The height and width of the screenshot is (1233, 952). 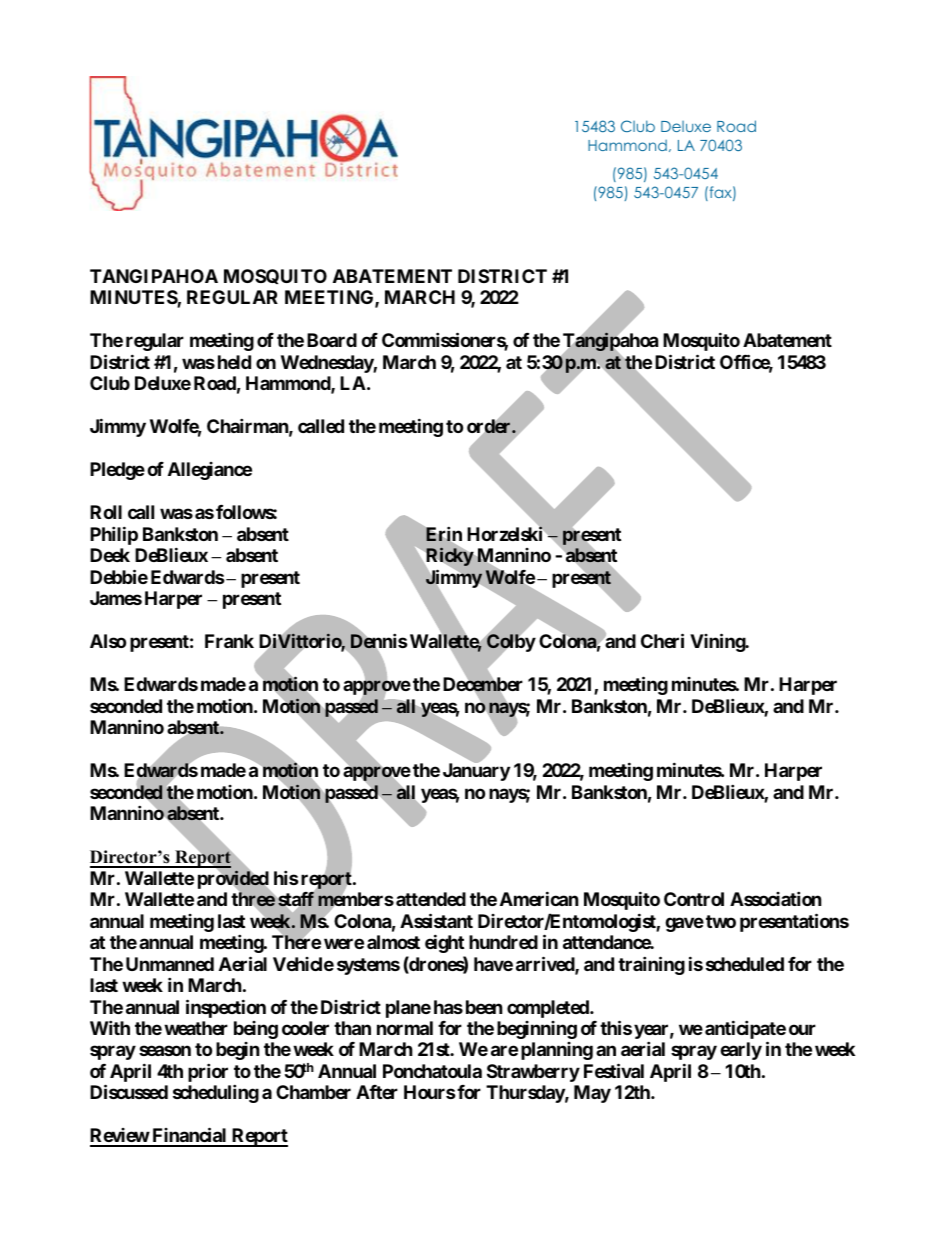 What do you see at coordinates (377, 1092) in the screenshot?
I see `After` at bounding box center [377, 1092].
